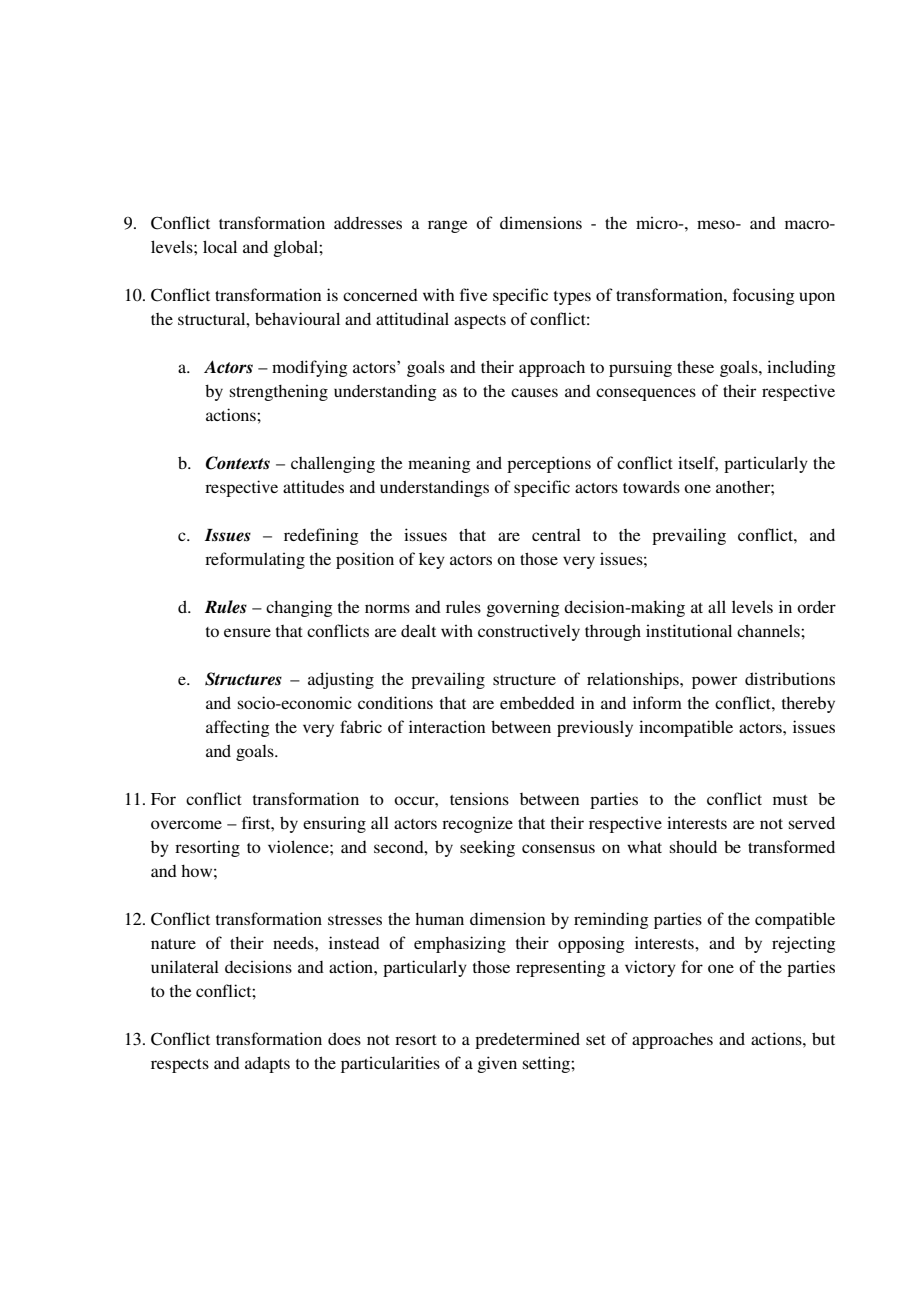 The width and height of the screenshot is (924, 1308). What do you see at coordinates (650, 968) in the screenshot?
I see `victory` at bounding box center [650, 968].
